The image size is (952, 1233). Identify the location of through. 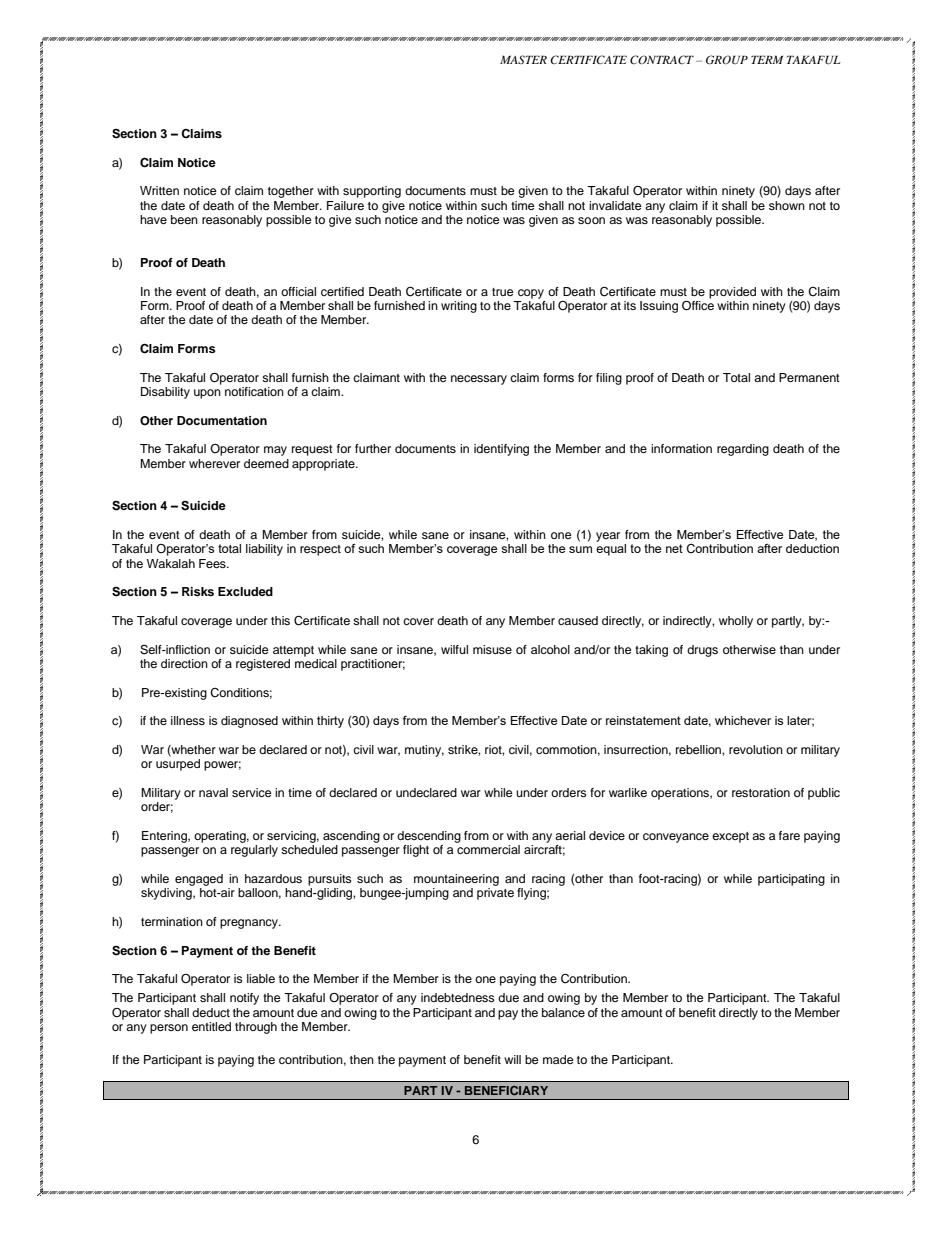
(256, 1028).
